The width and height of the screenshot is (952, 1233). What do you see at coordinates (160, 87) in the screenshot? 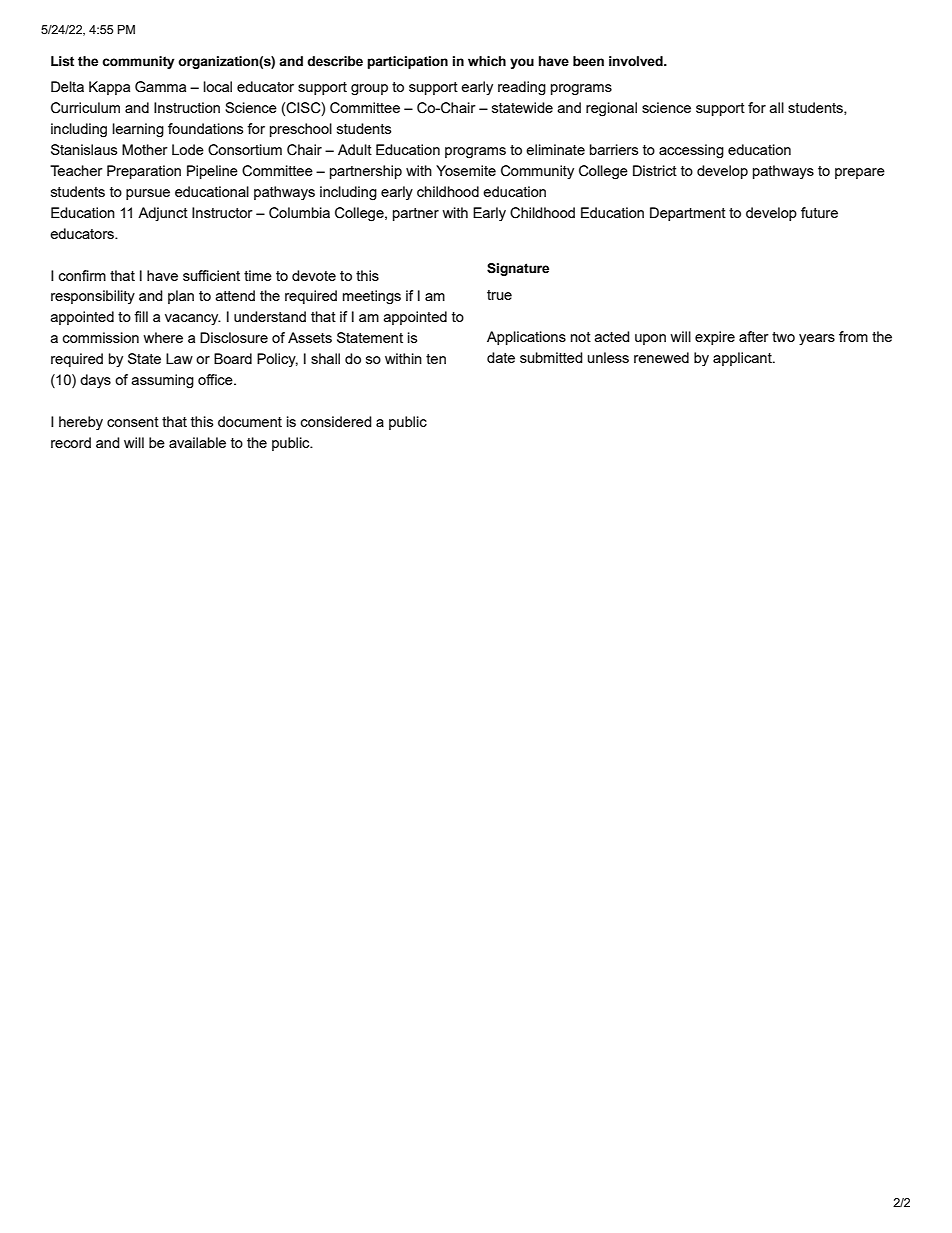
I see `Gamma` at bounding box center [160, 87].
